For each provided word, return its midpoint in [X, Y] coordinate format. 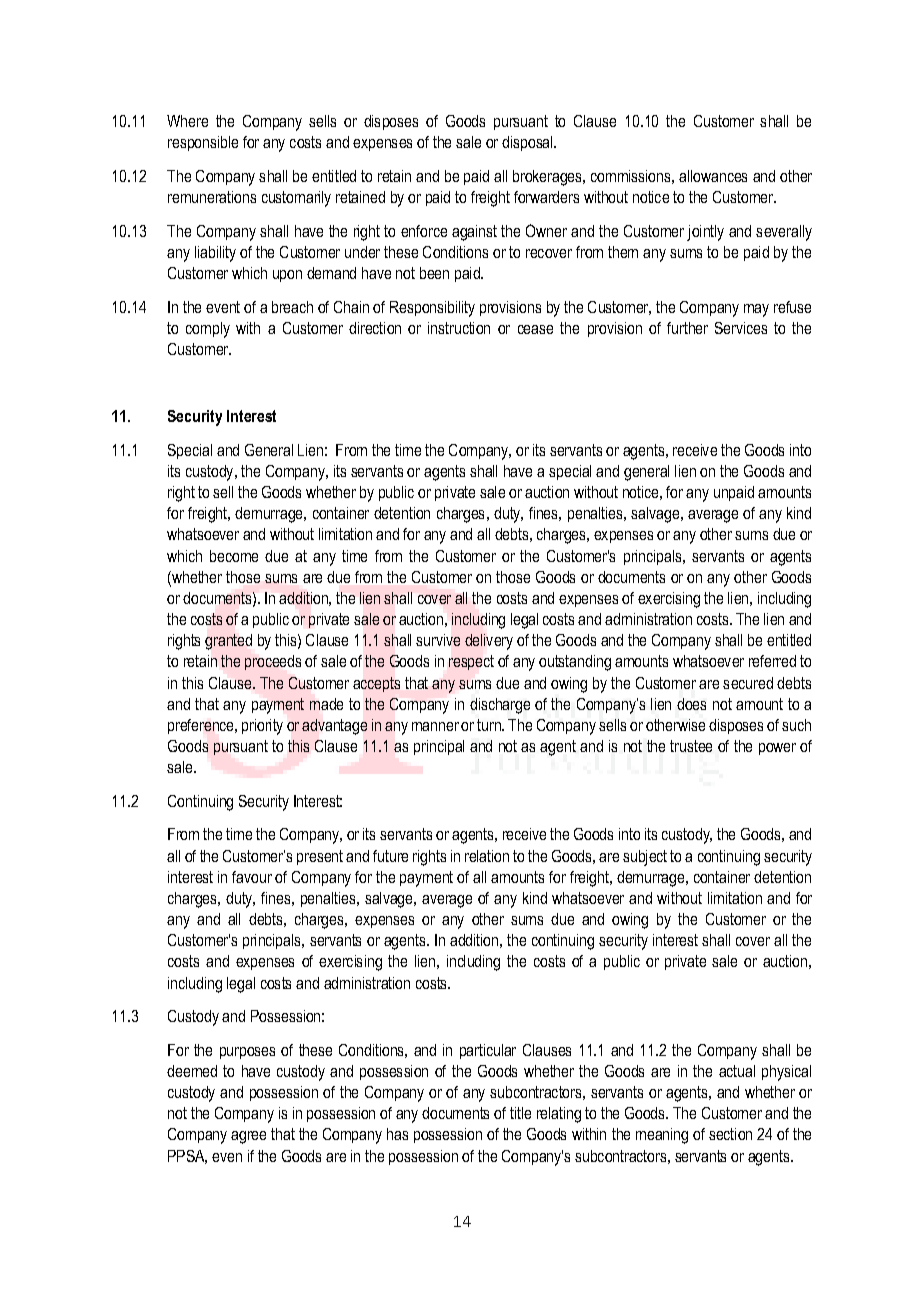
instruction [459, 328]
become [234, 556]
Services [741, 328]
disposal [528, 143]
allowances [713, 176]
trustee [691, 746]
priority [262, 727]
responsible [203, 143]
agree [248, 1137]
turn [490, 725]
